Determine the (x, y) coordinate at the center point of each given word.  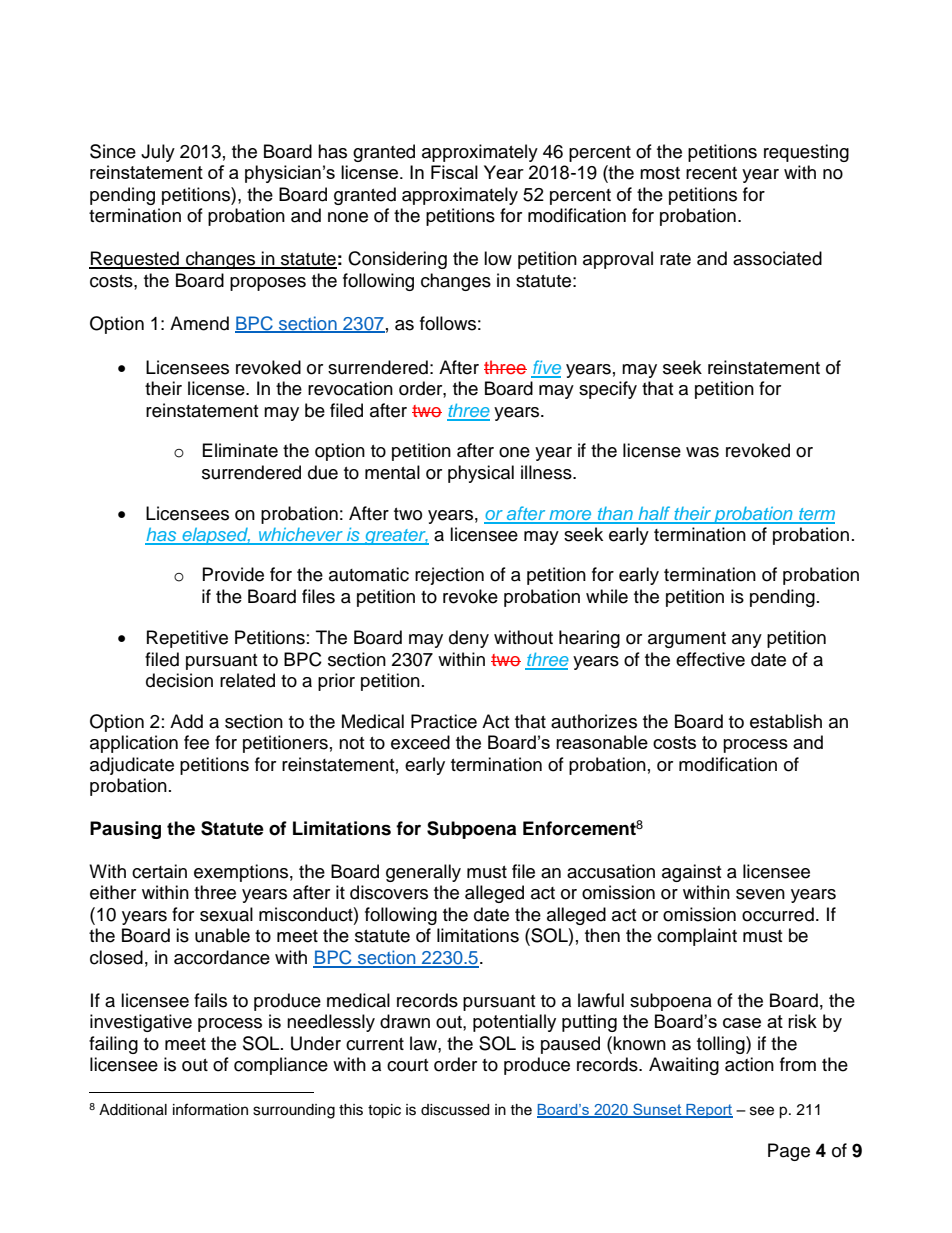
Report (708, 1111)
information (210, 1109)
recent (711, 173)
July (158, 153)
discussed (455, 1110)
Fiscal (454, 172)
